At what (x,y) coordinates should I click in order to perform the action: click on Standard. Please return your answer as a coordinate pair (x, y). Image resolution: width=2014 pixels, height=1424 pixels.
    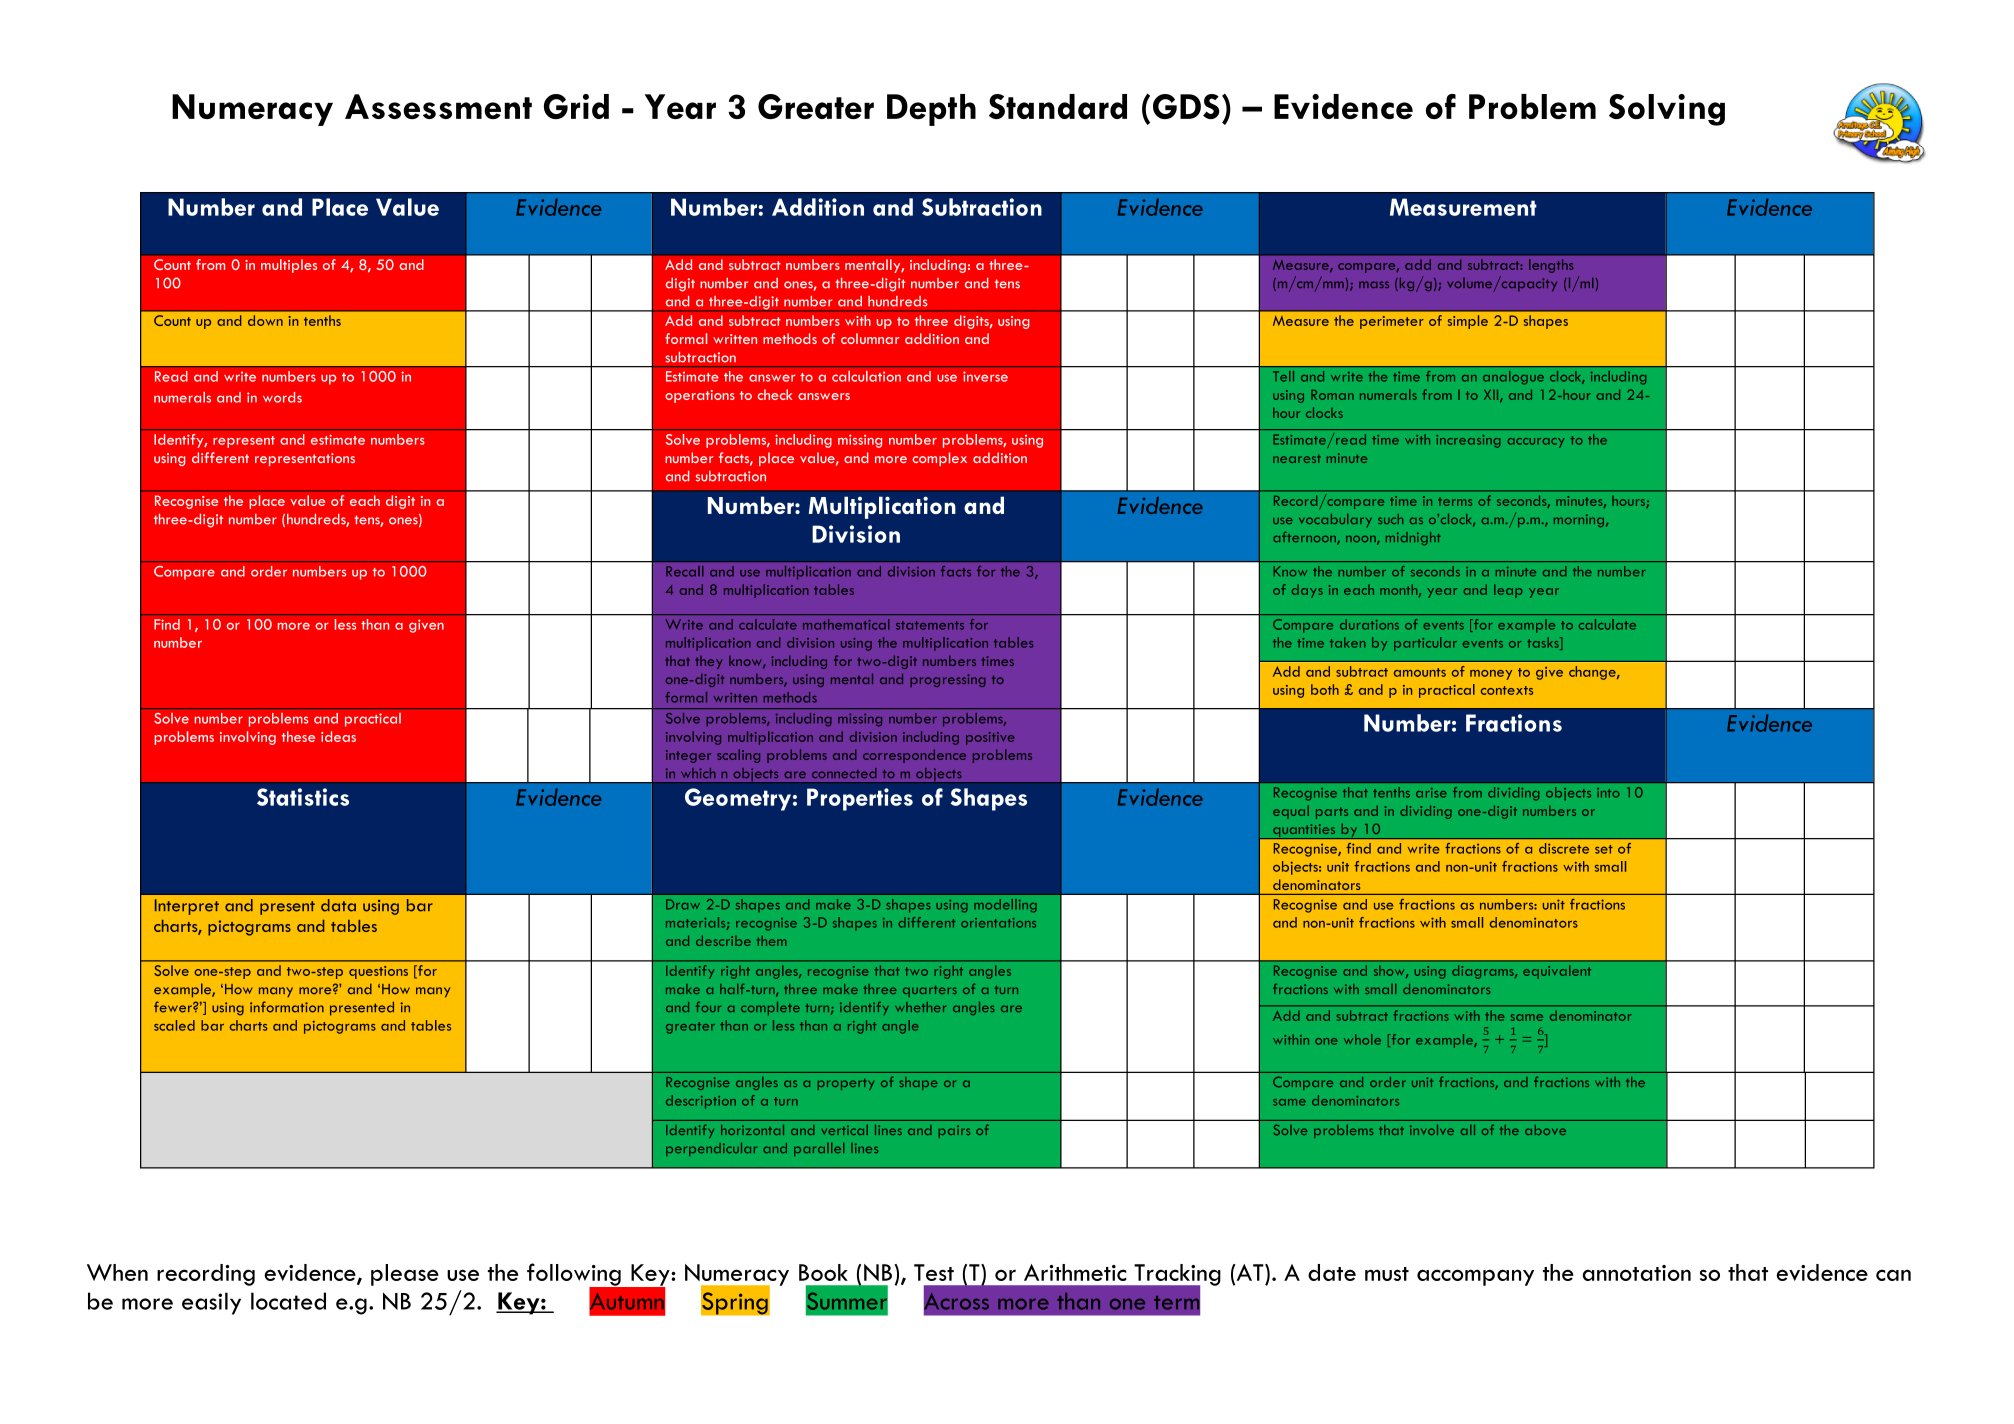
    Looking at the image, I should click on (1058, 106).
